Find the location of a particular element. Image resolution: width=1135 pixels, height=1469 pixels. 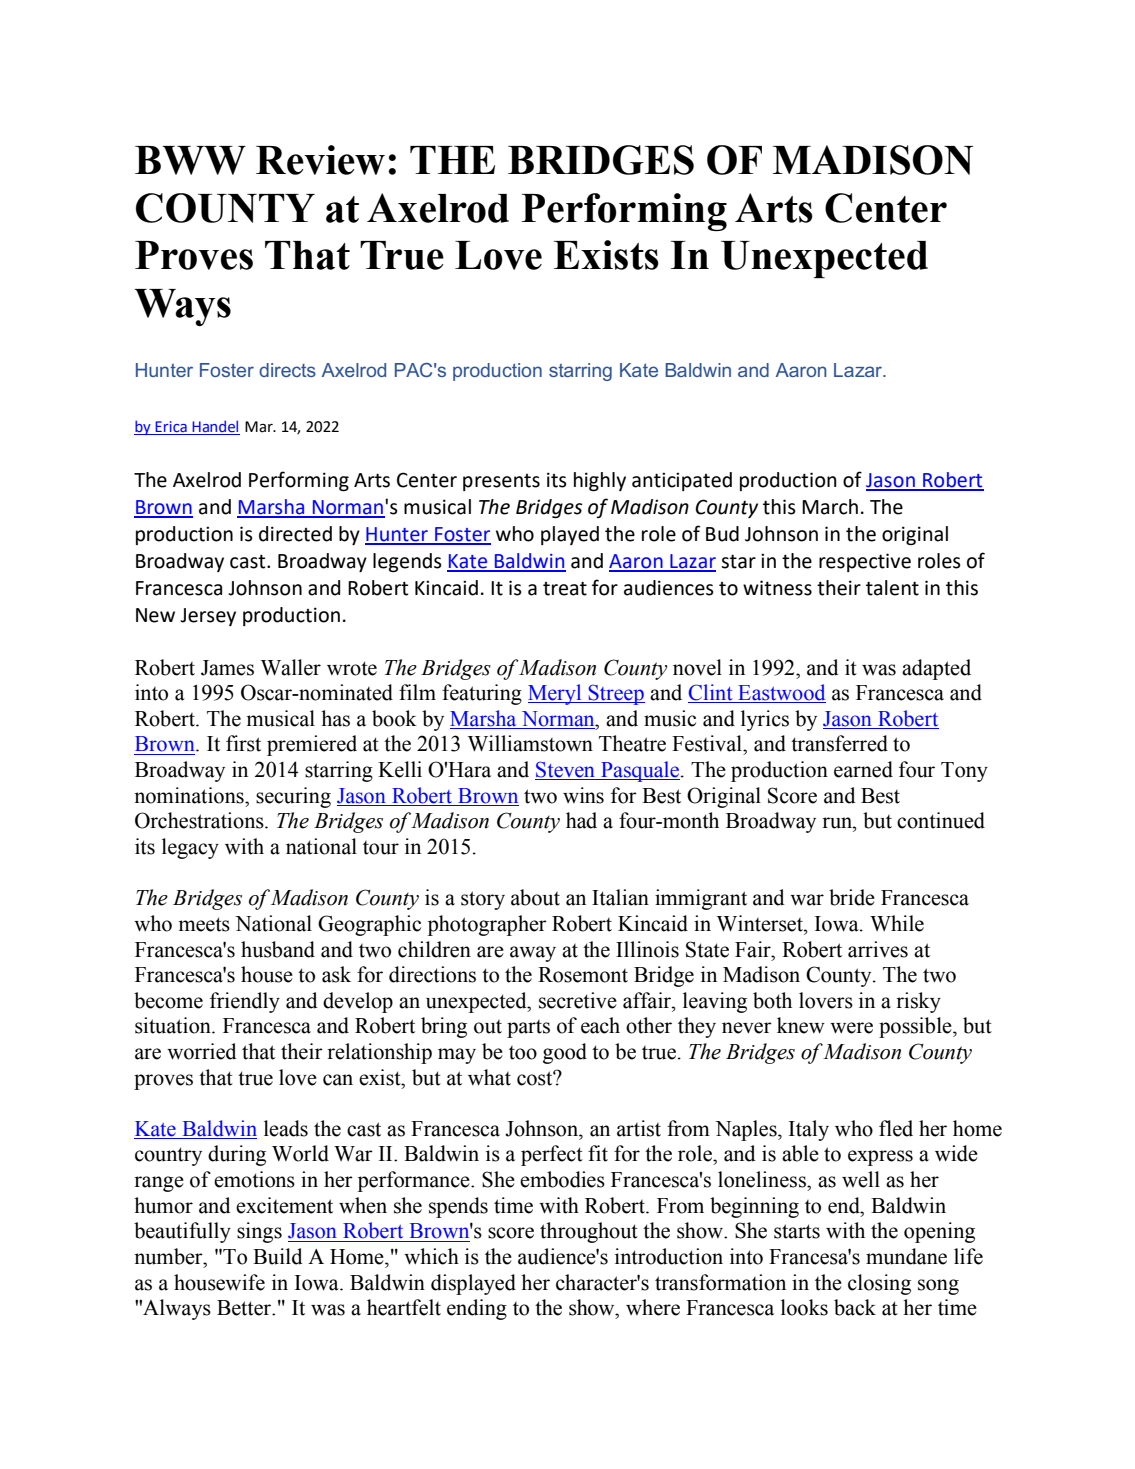

highly is located at coordinates (600, 481).
